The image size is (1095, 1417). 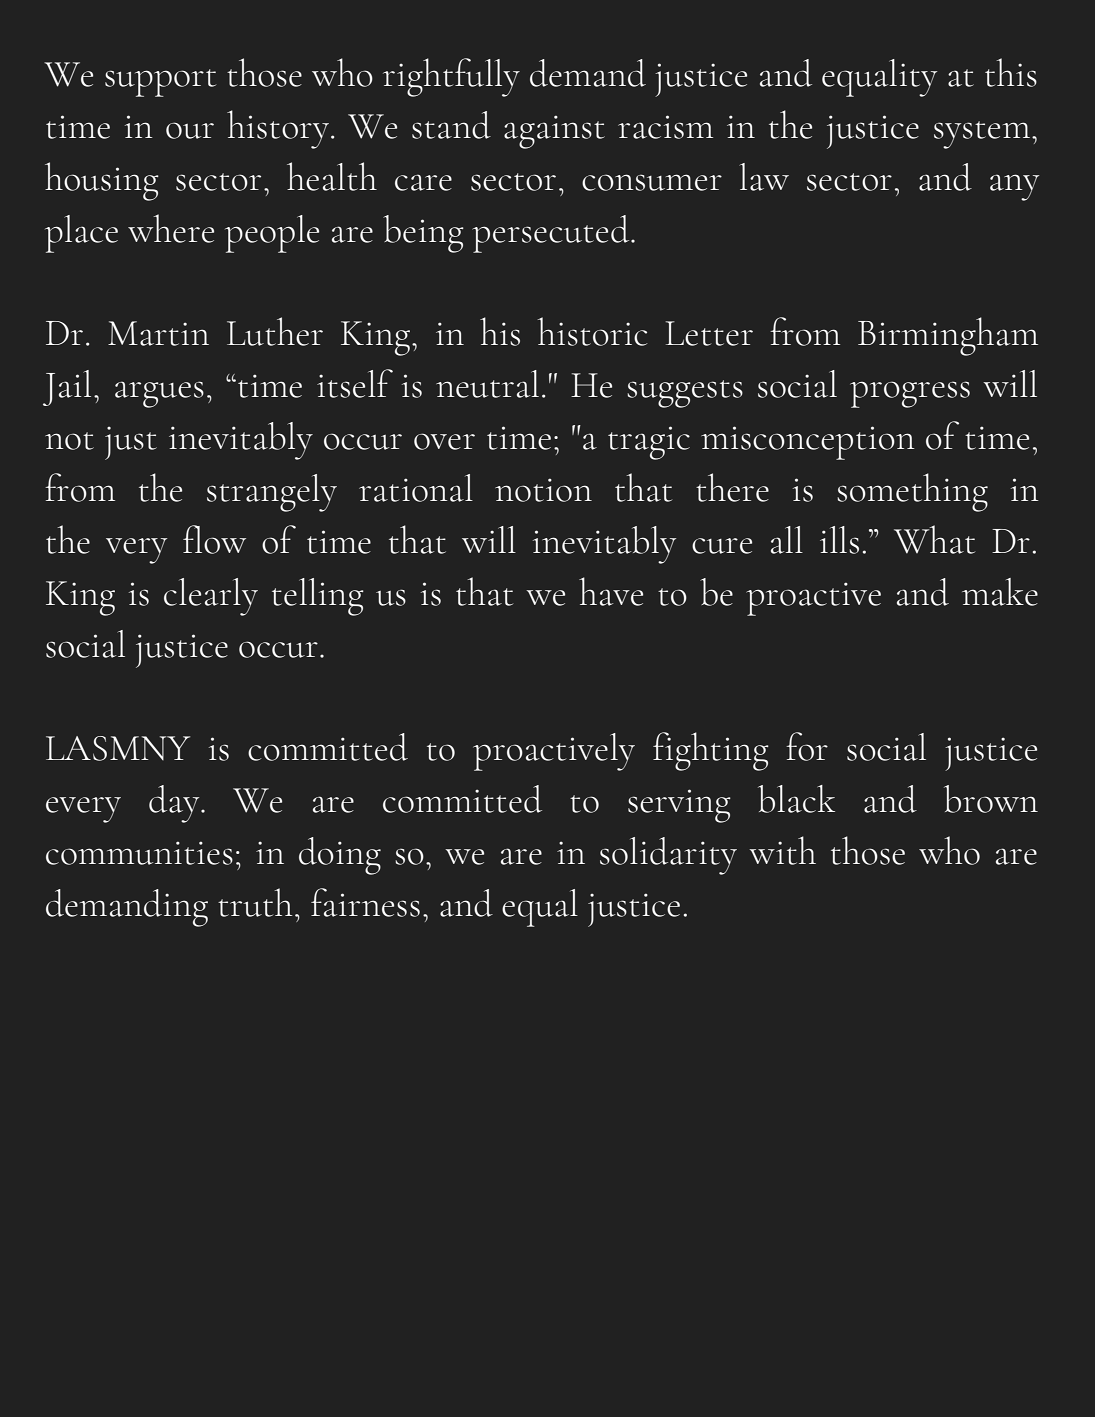 What do you see at coordinates (807, 746) in the screenshot?
I see `for` at bounding box center [807, 746].
